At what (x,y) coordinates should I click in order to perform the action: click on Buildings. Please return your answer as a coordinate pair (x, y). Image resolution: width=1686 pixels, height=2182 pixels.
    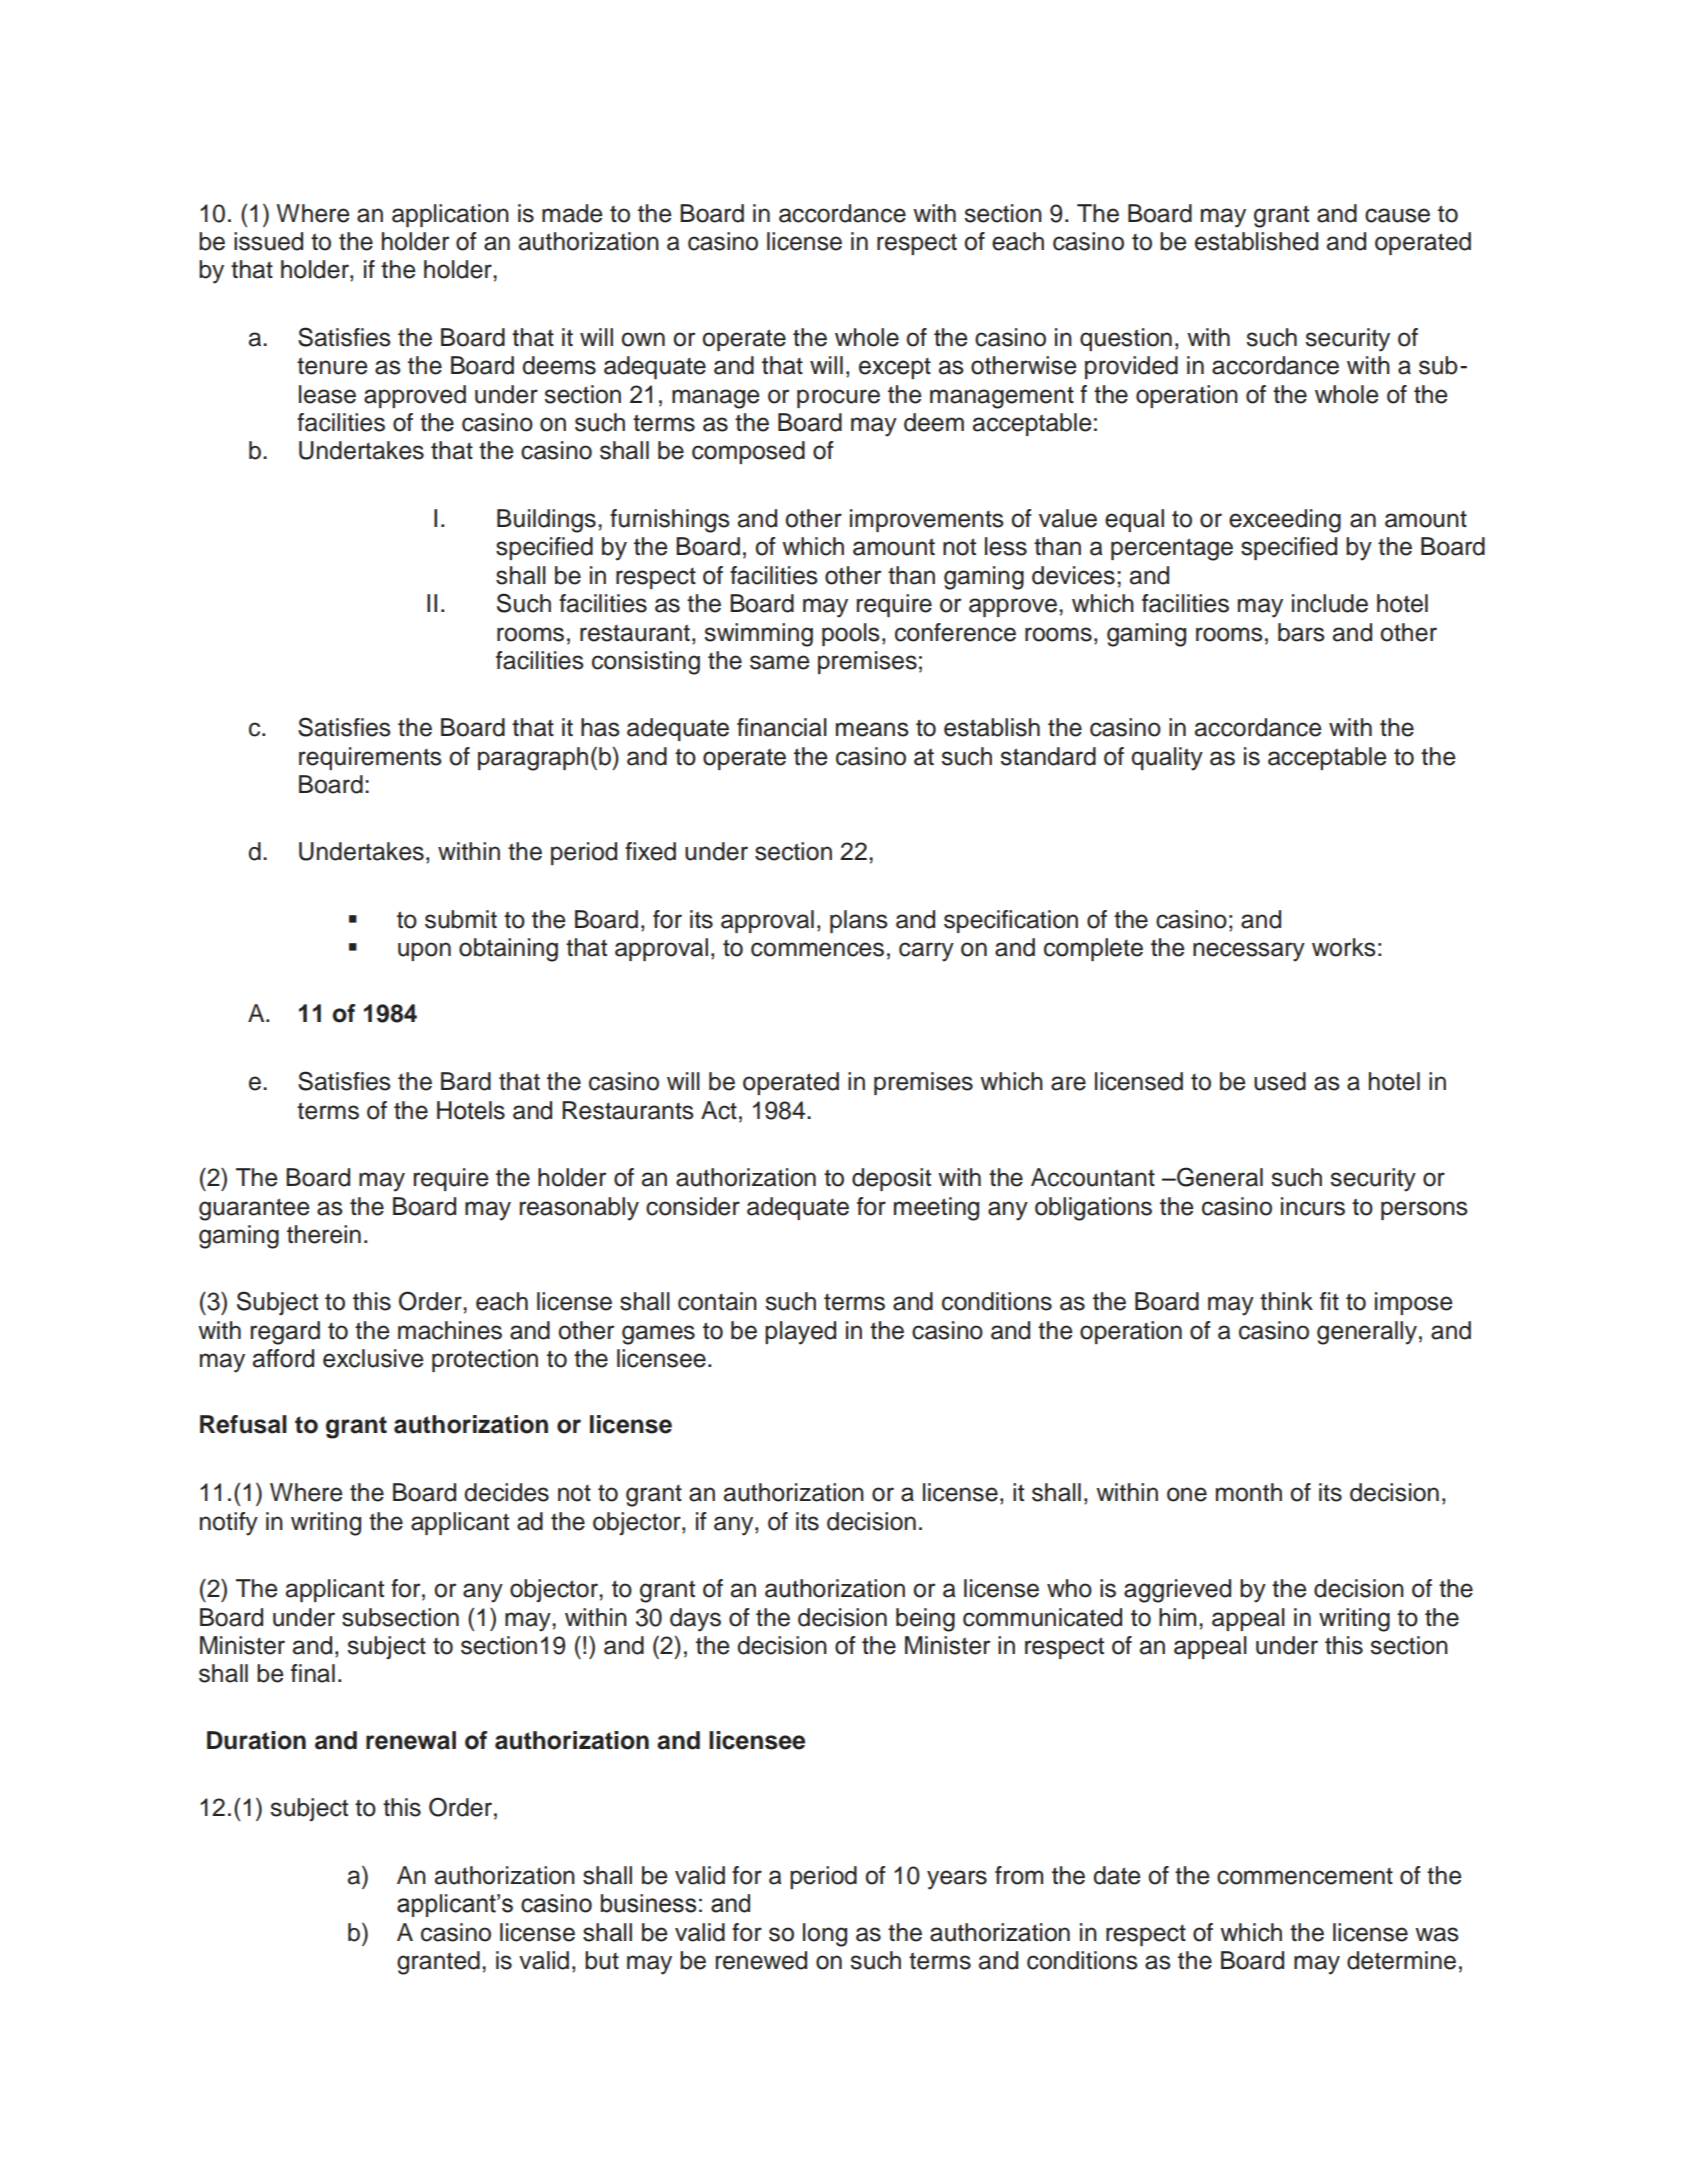
    Looking at the image, I should click on (546, 521).
